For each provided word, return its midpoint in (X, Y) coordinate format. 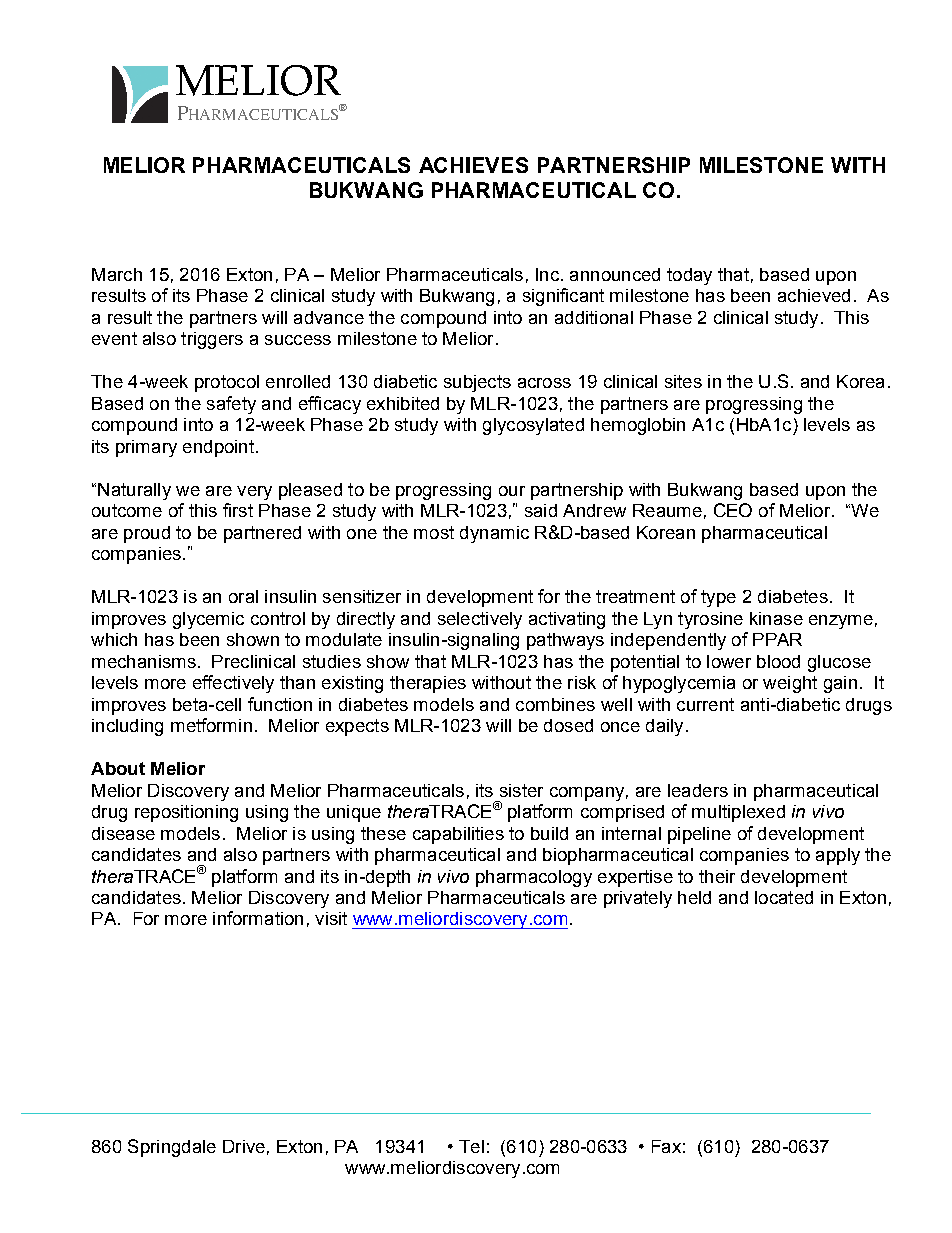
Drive (244, 1146)
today (689, 276)
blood (778, 661)
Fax (666, 1146)
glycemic (208, 620)
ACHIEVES (473, 165)
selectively (480, 620)
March (117, 274)
